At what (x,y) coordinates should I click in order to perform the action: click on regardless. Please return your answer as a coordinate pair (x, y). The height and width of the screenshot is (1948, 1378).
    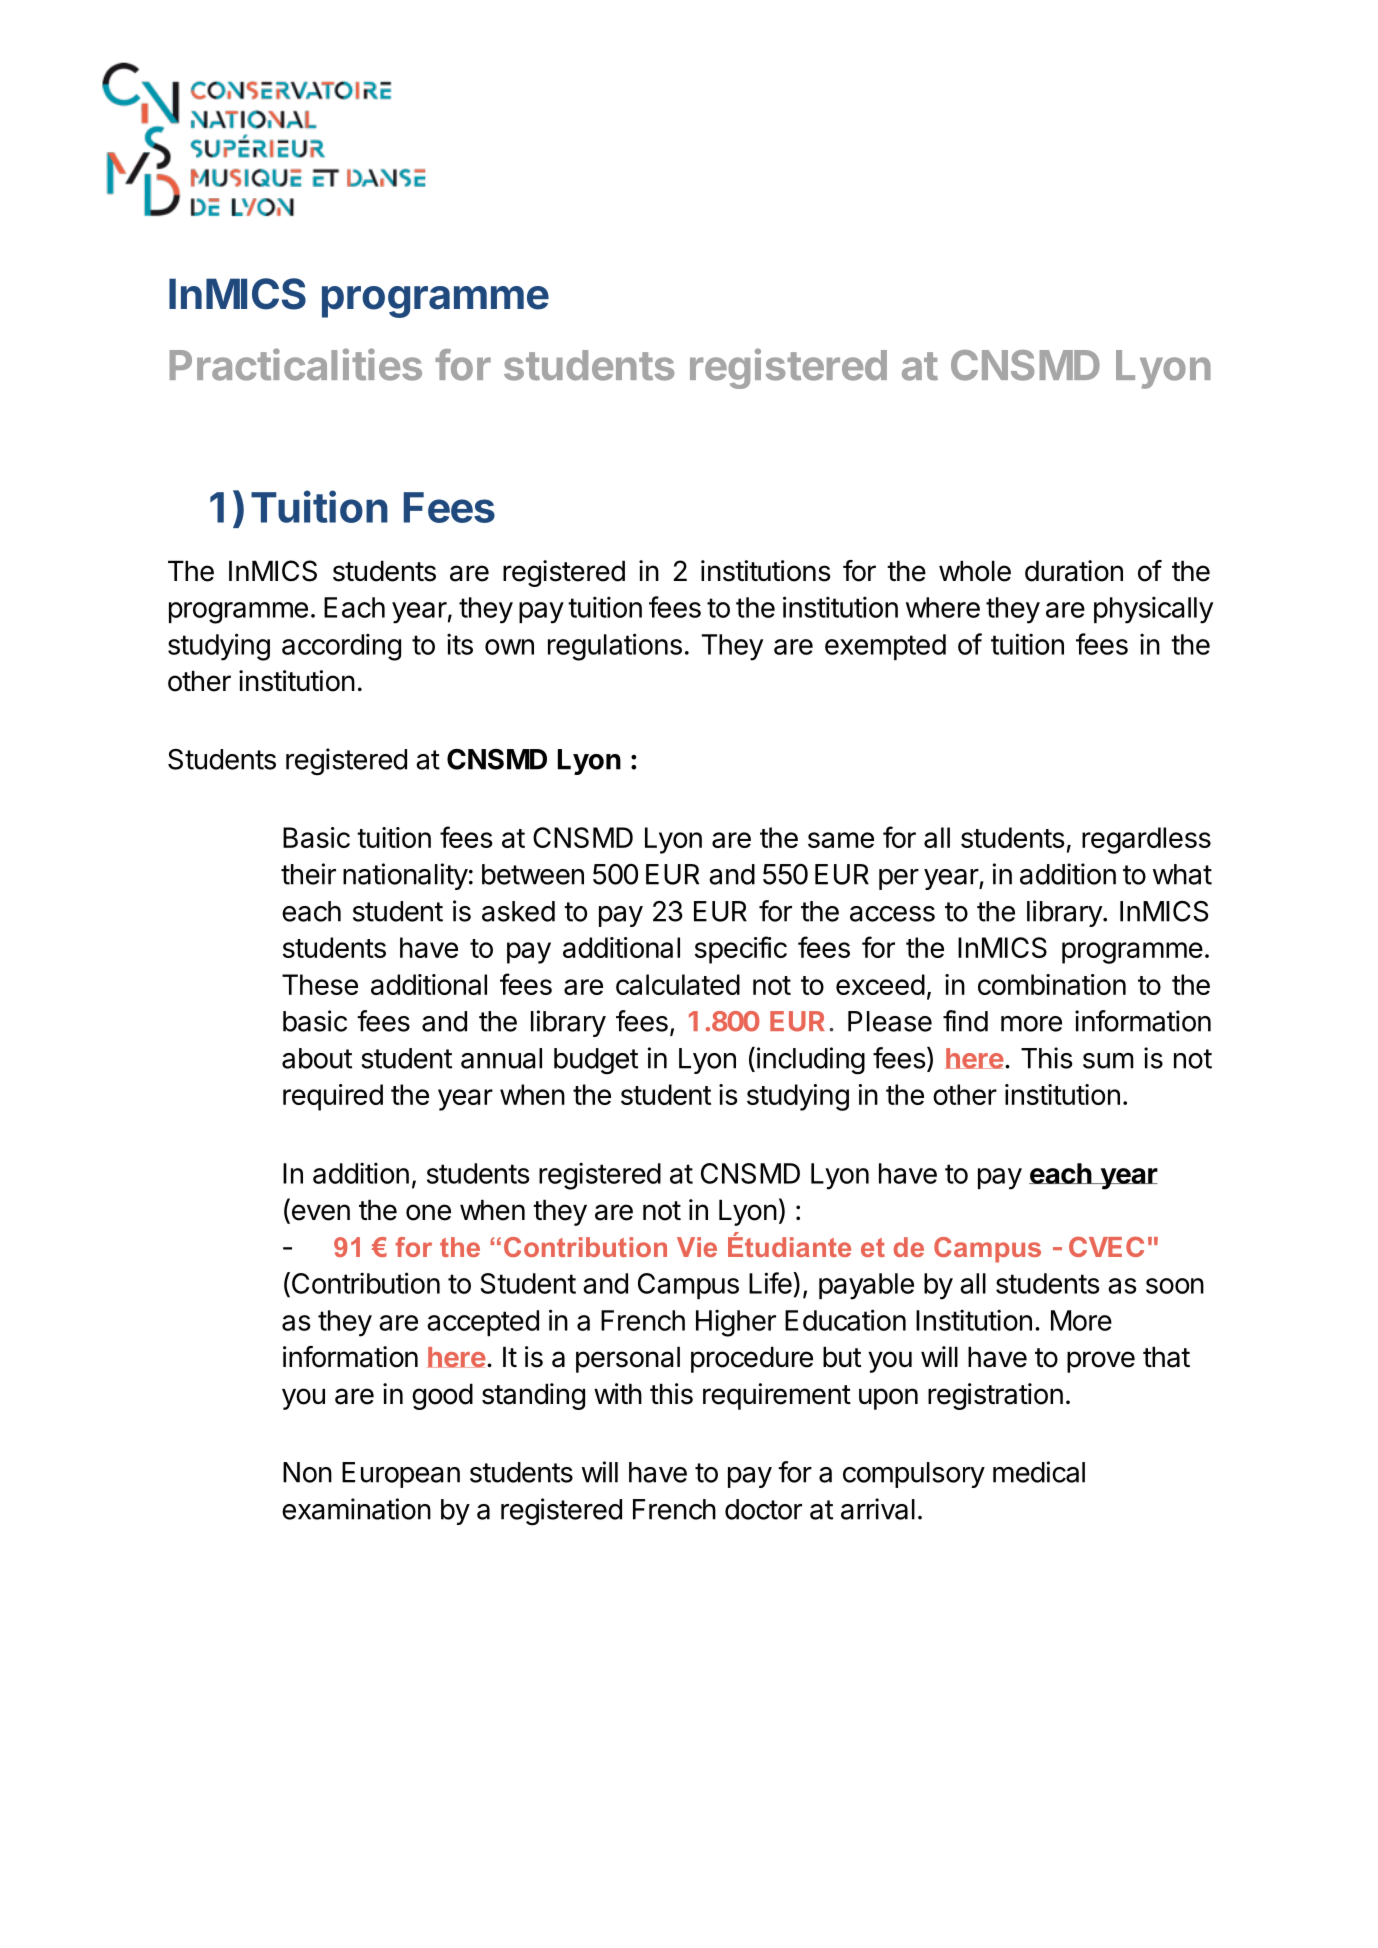
    Looking at the image, I should click on (1146, 840).
